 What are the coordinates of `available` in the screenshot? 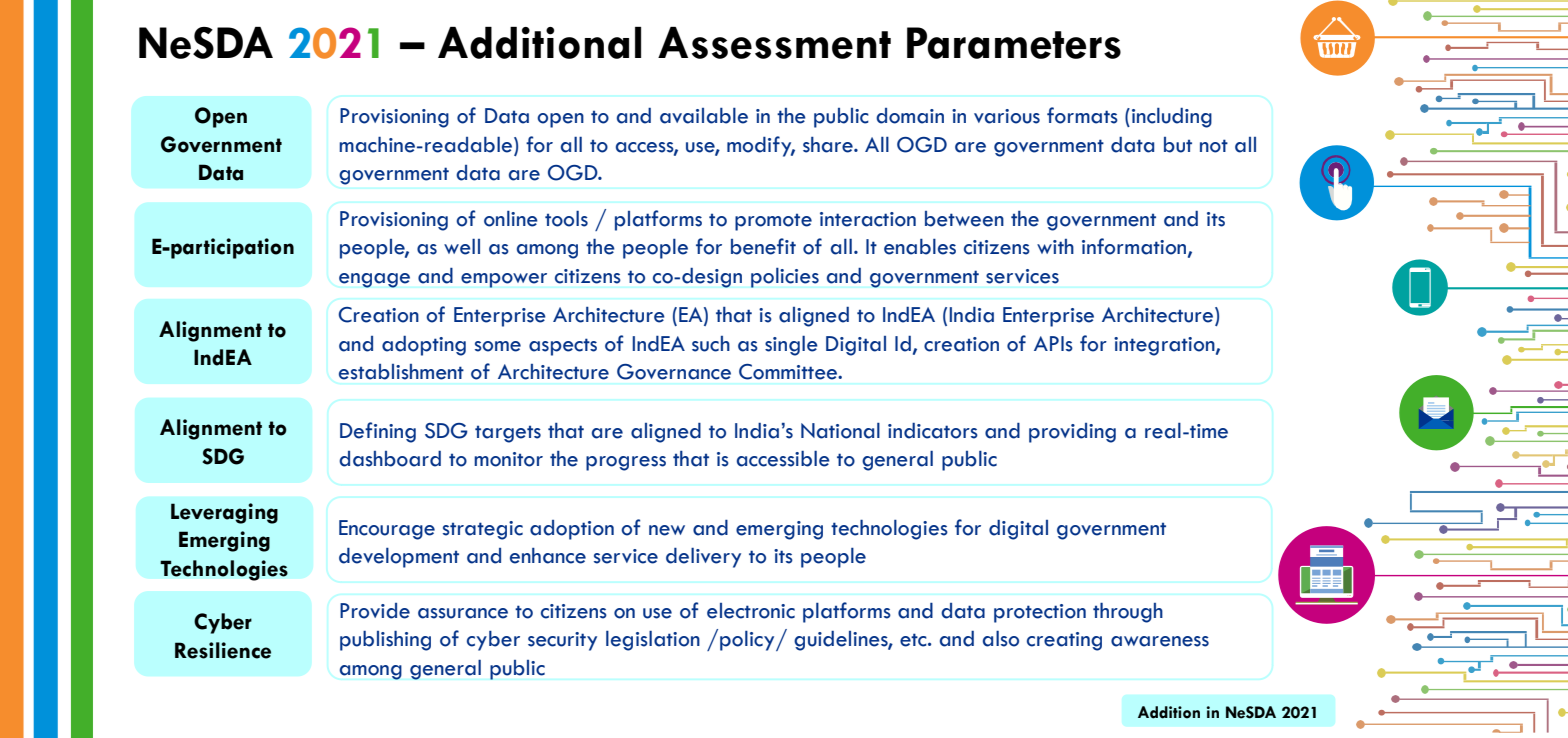 It's located at (704, 116).
